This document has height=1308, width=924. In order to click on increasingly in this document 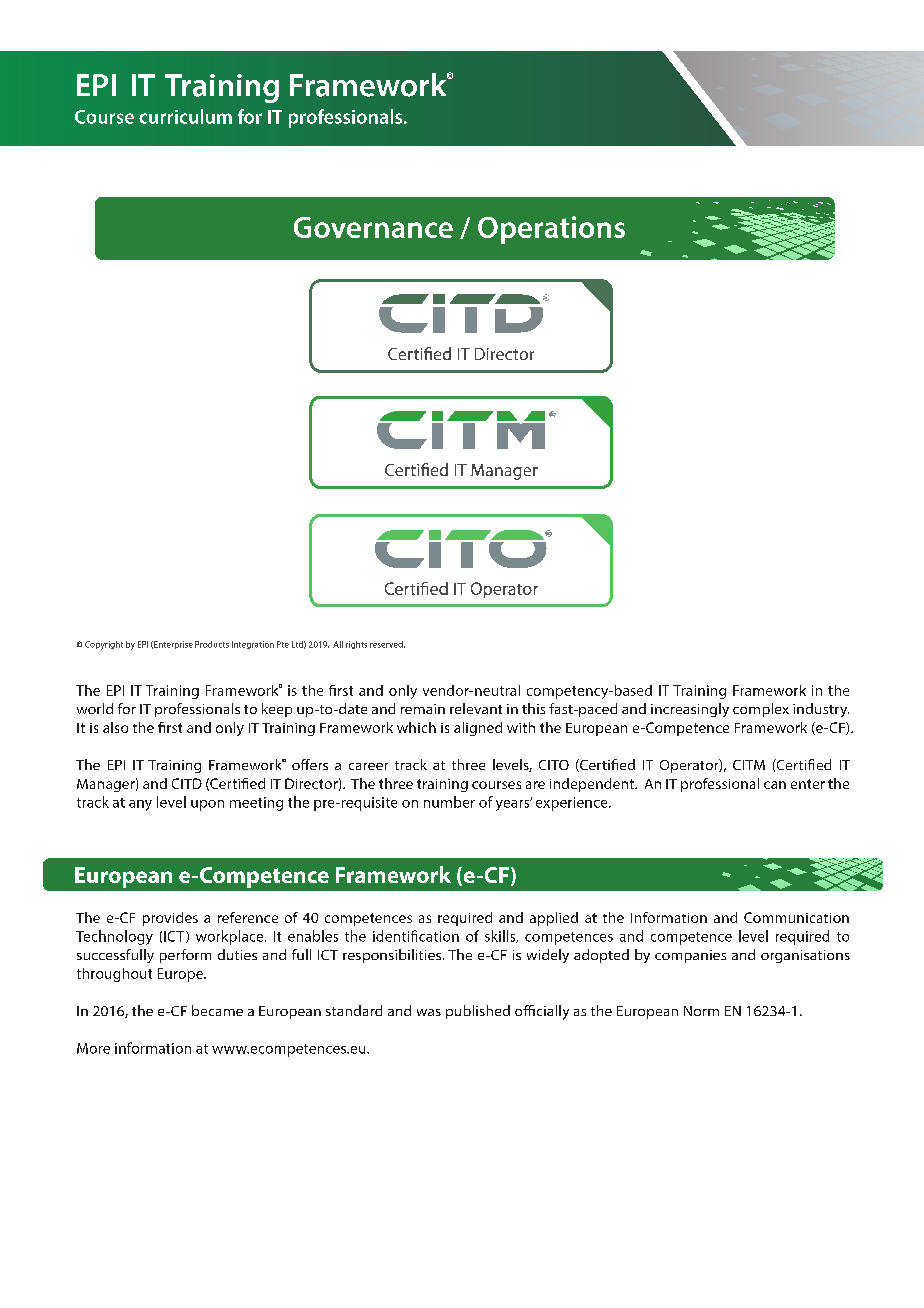, I will do `click(690, 710)`.
